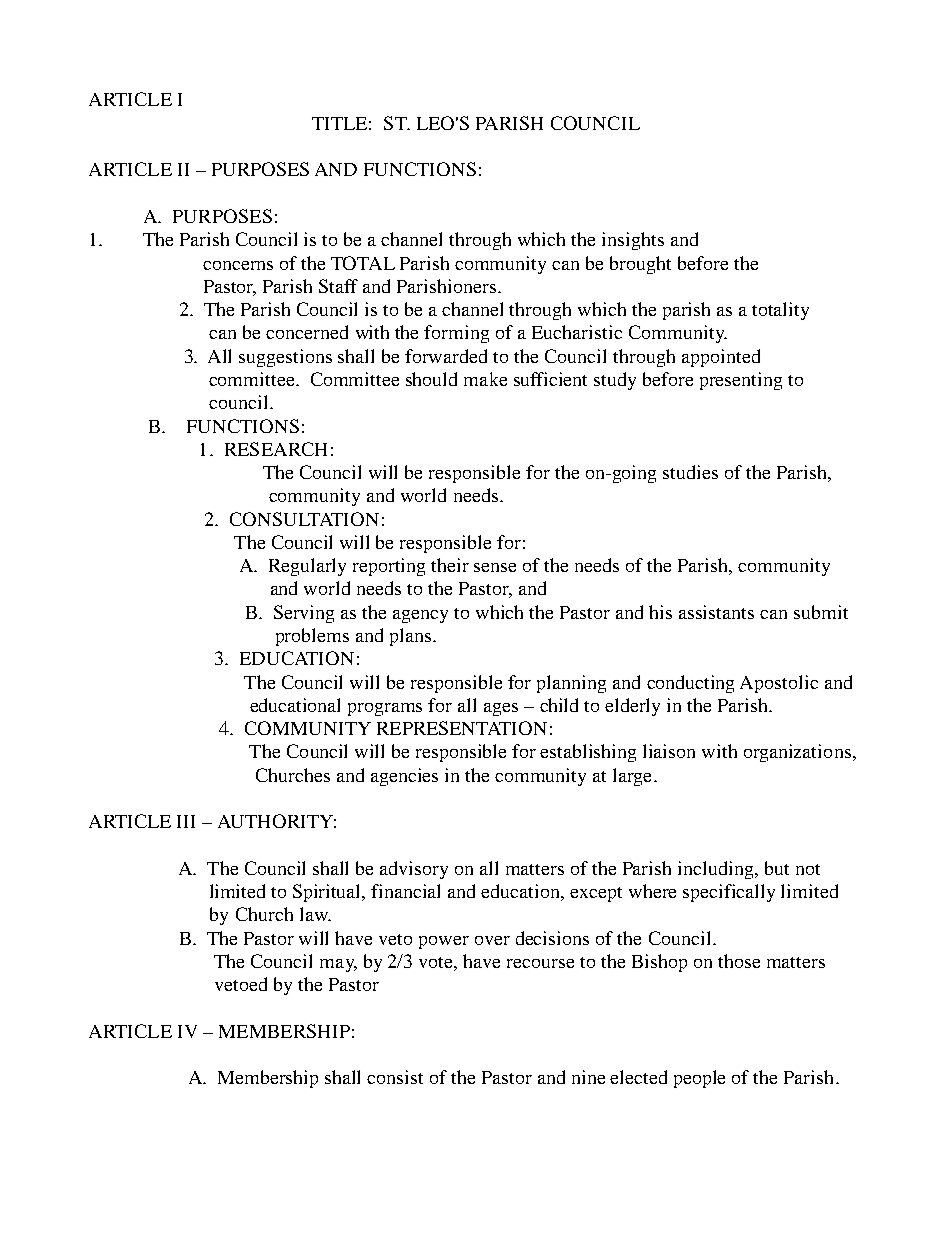 The height and width of the screenshot is (1233, 952). Describe the element at coordinates (276, 449) in the screenshot. I see `RESEARCH` at that location.
